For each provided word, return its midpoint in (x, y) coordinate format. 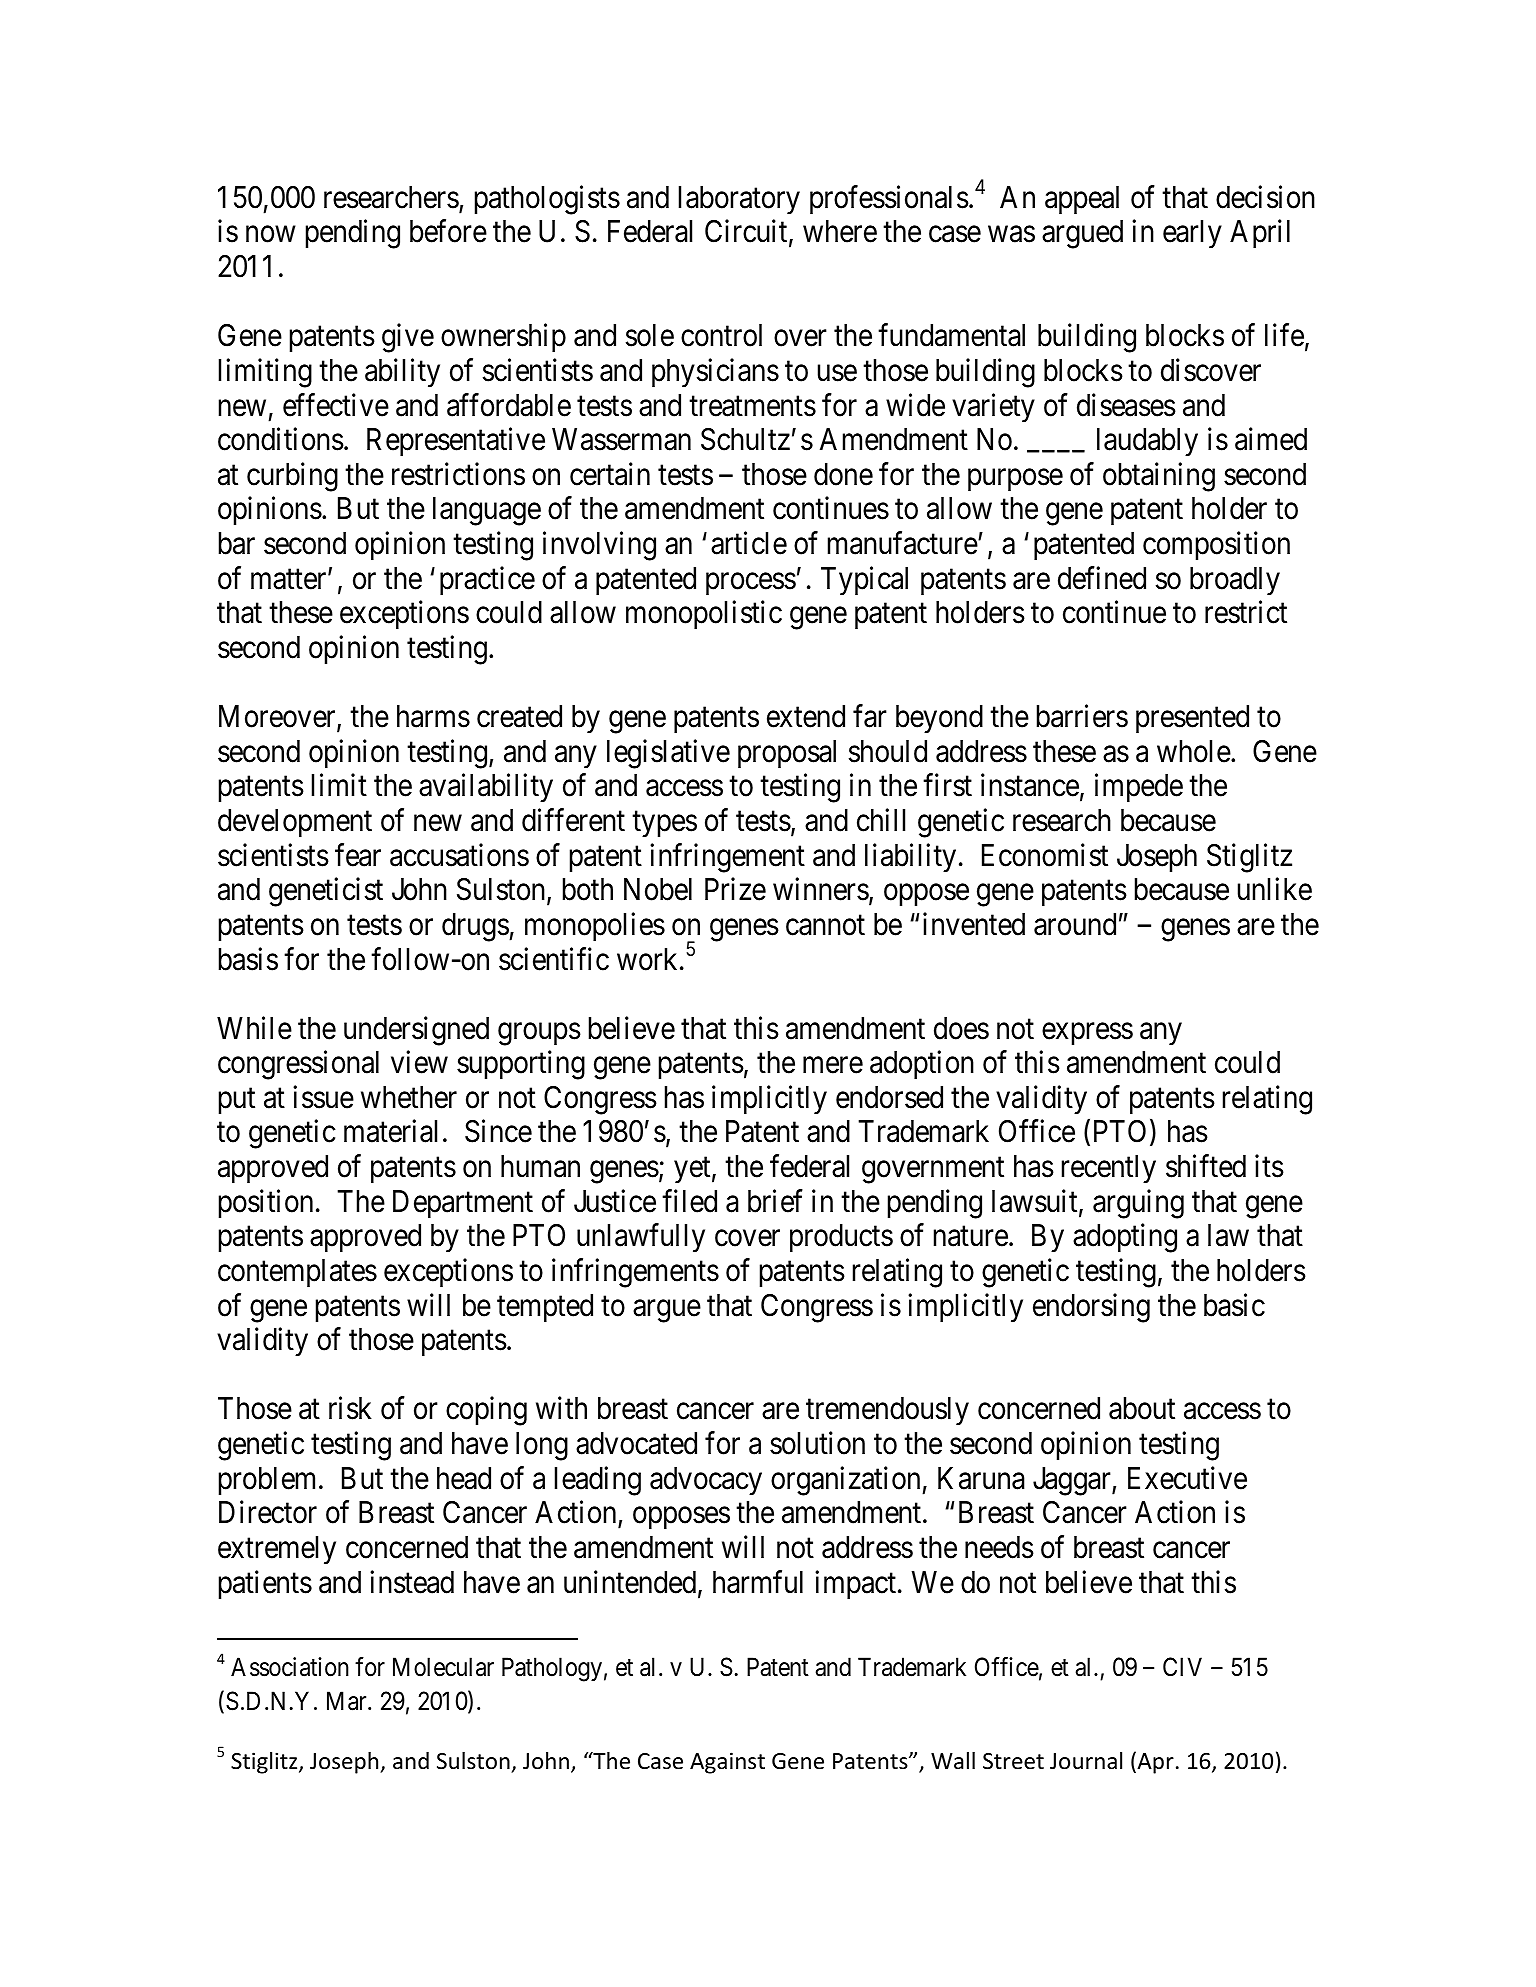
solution (817, 1443)
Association (290, 1667)
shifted (1206, 1166)
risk (350, 1408)
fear (358, 855)
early (1192, 234)
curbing (292, 477)
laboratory (739, 200)
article (749, 543)
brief (775, 1201)
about (1142, 1408)
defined (1102, 578)
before (448, 231)
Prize (735, 889)
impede (1139, 788)
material (390, 1131)
